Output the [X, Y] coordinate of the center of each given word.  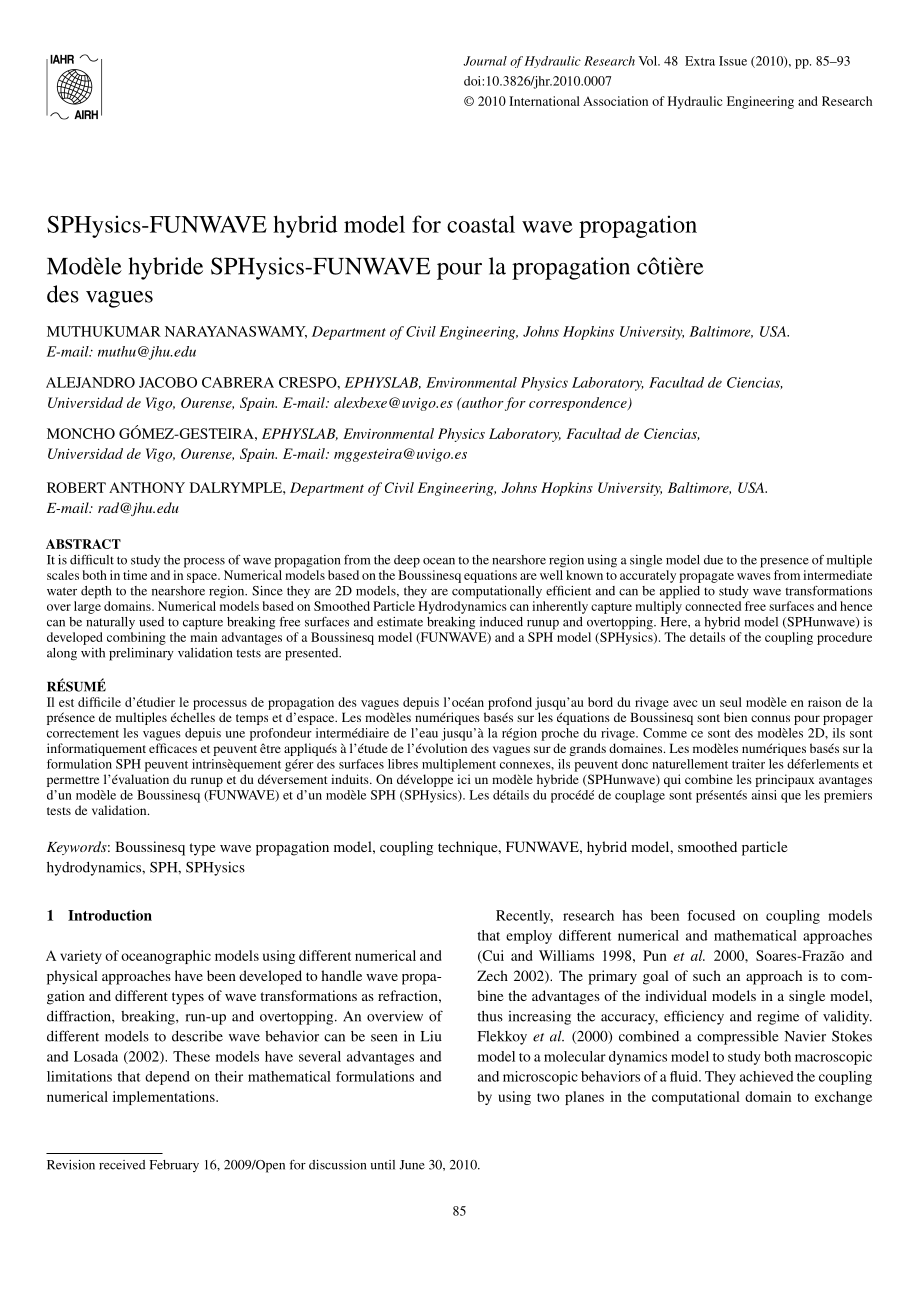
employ [529, 937]
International [544, 101]
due [713, 560]
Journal [485, 61]
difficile [99, 702]
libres [403, 764]
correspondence [579, 404]
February [174, 1166]
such [707, 975]
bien [735, 717]
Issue [733, 61]
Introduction [110, 915]
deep [407, 561]
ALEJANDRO [90, 382]
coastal [481, 224]
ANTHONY [147, 487]
